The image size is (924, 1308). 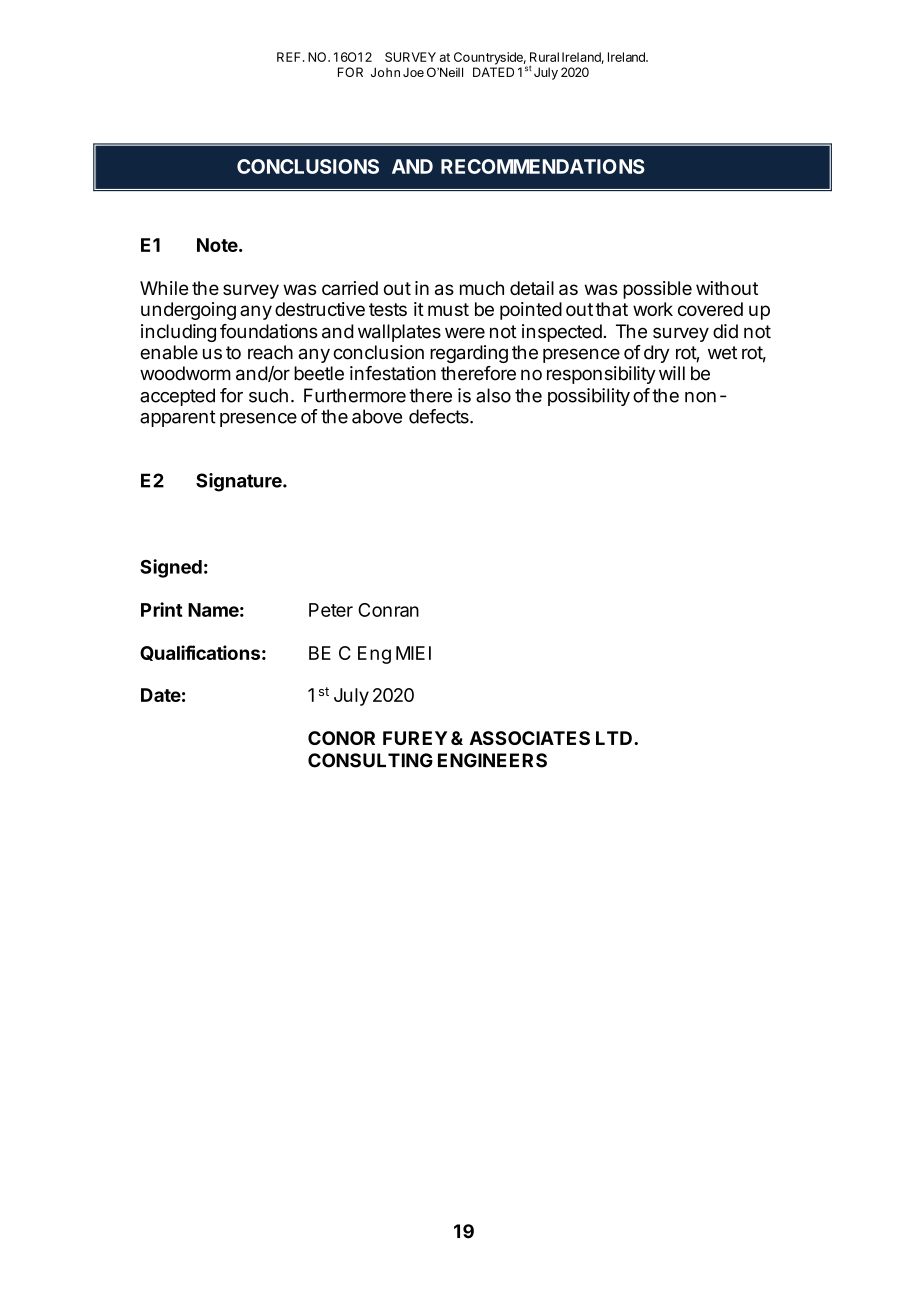 I want to click on non, so click(x=700, y=397).
